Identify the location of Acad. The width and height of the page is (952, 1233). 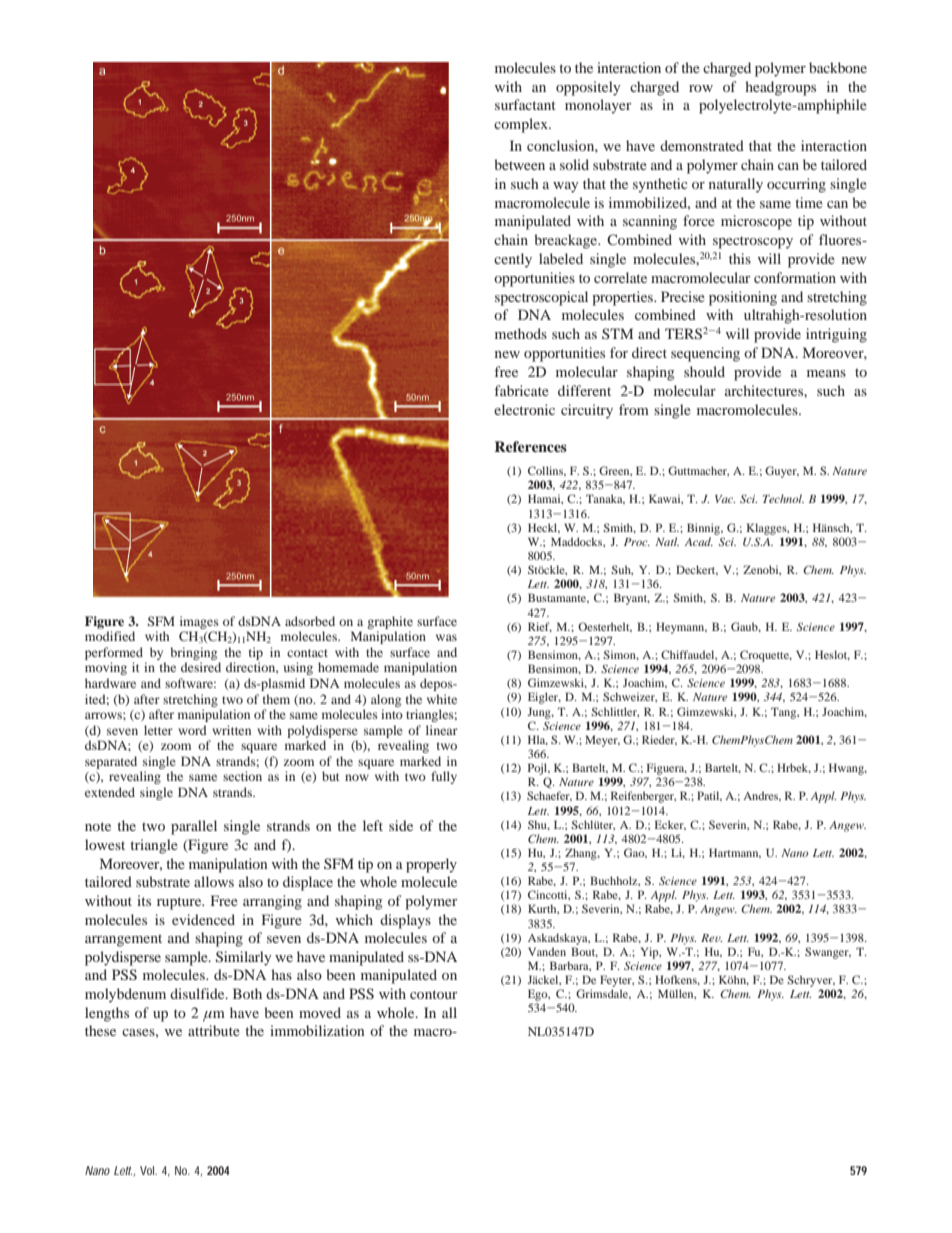
(699, 541).
